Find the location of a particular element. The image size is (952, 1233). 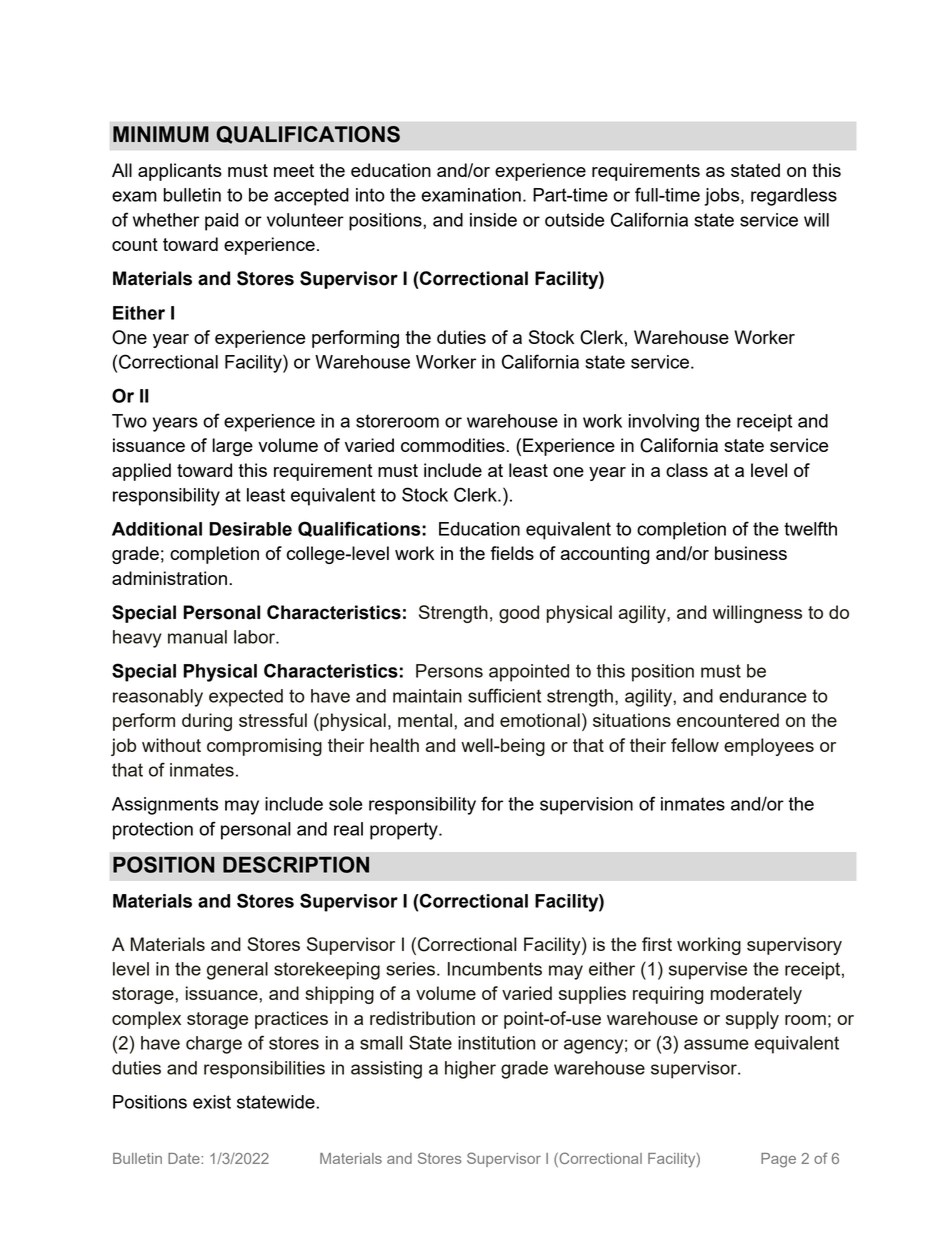

Persons is located at coordinates (449, 671).
